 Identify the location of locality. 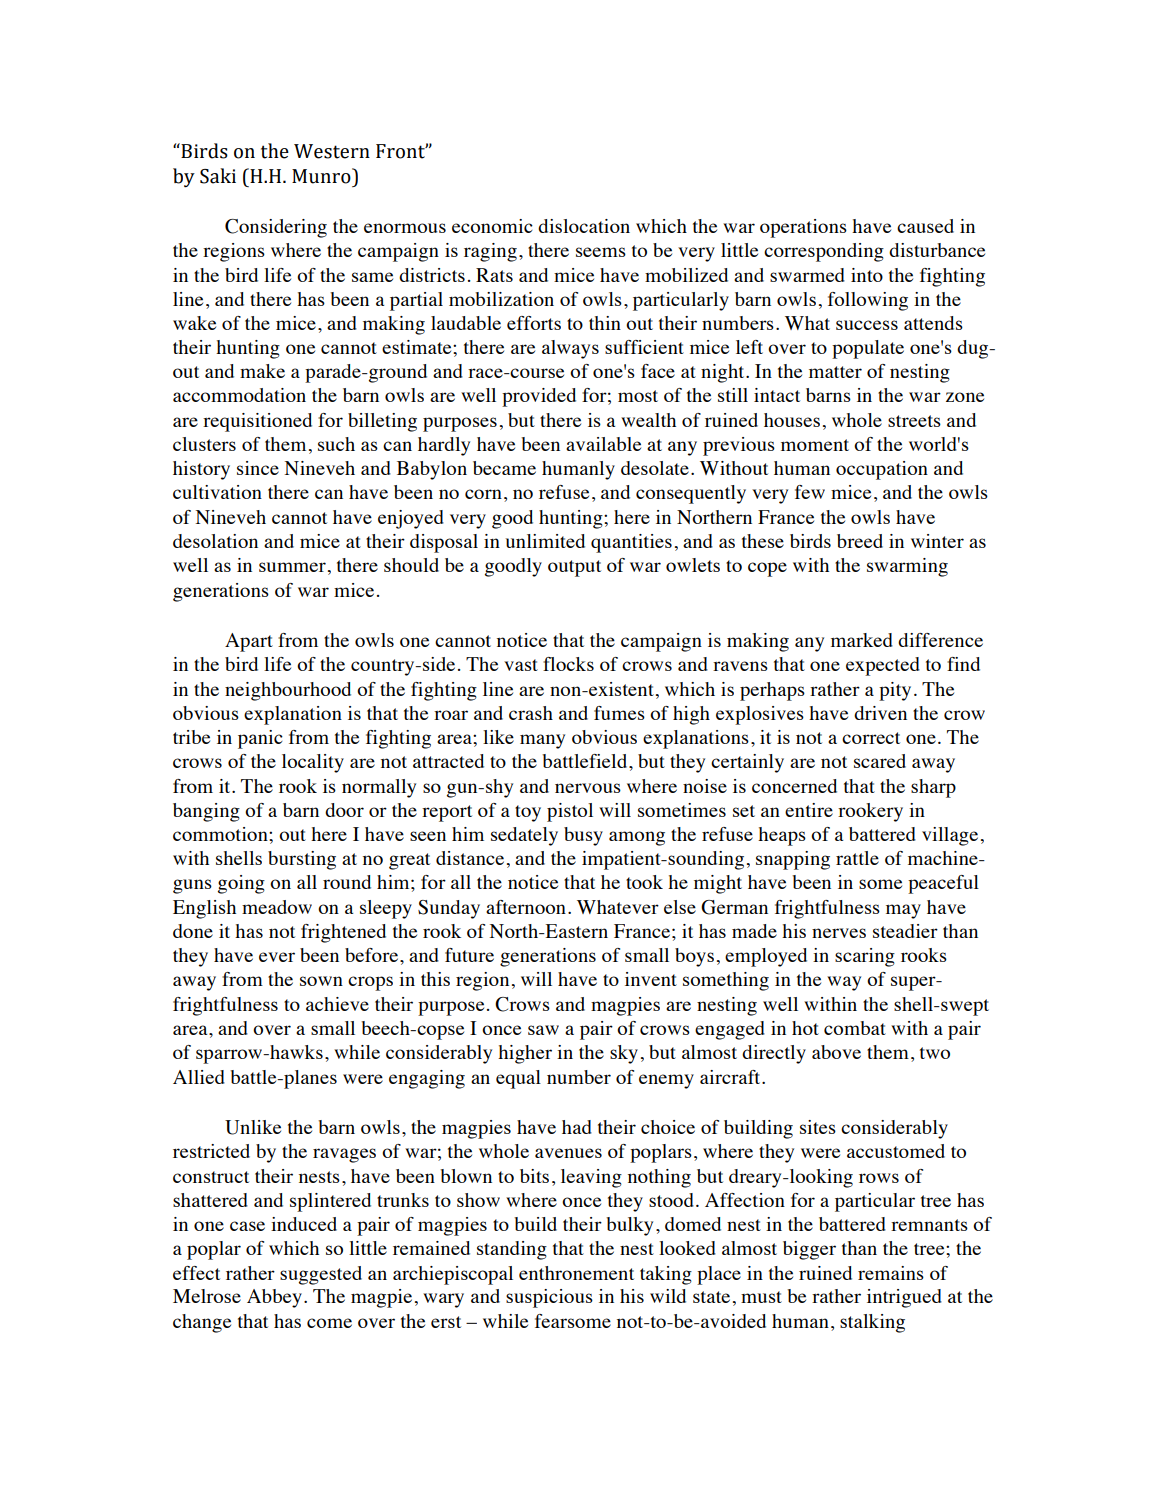
(313, 763).
